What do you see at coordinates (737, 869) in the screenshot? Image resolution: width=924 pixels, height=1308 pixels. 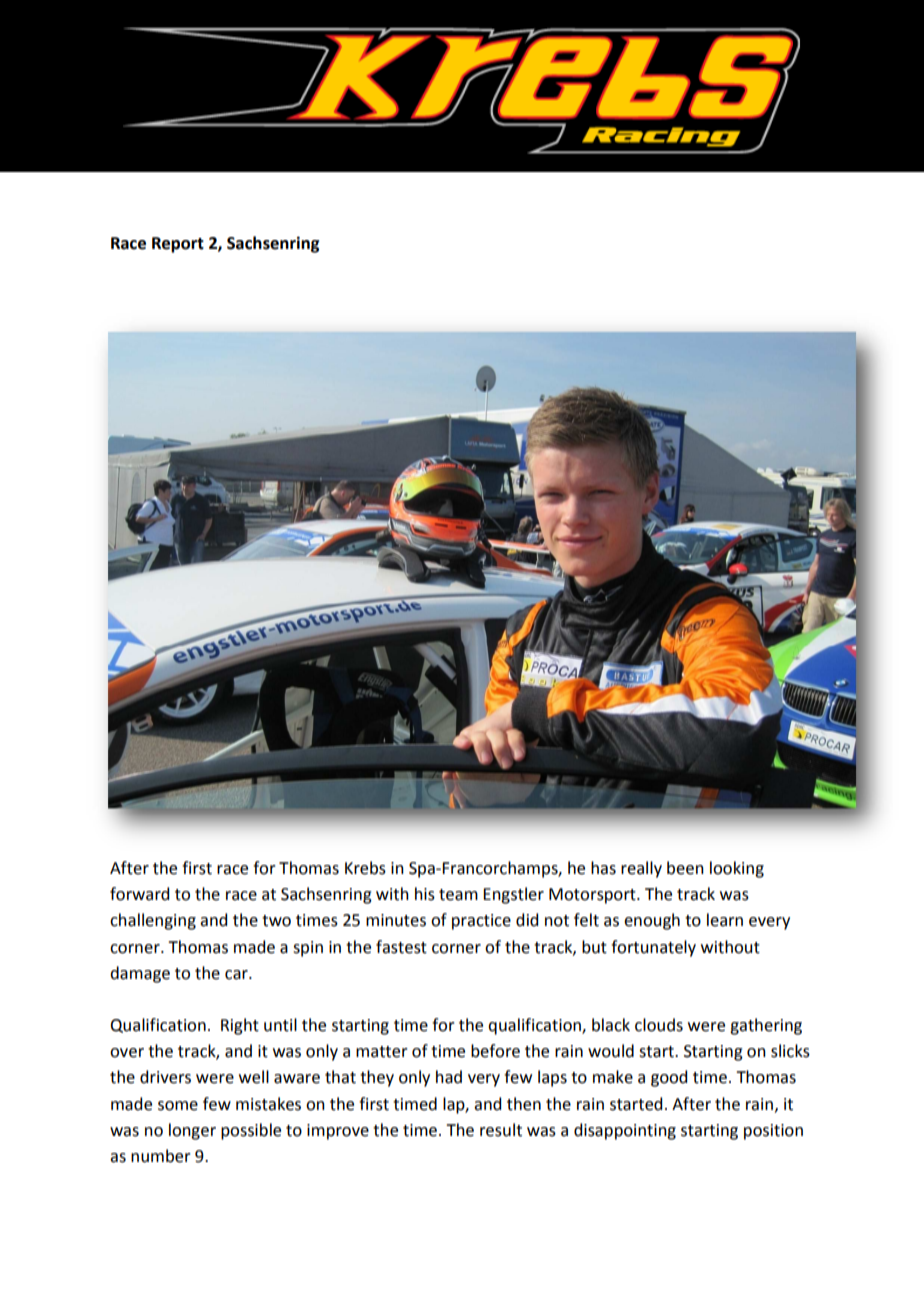 I see `looking` at bounding box center [737, 869].
